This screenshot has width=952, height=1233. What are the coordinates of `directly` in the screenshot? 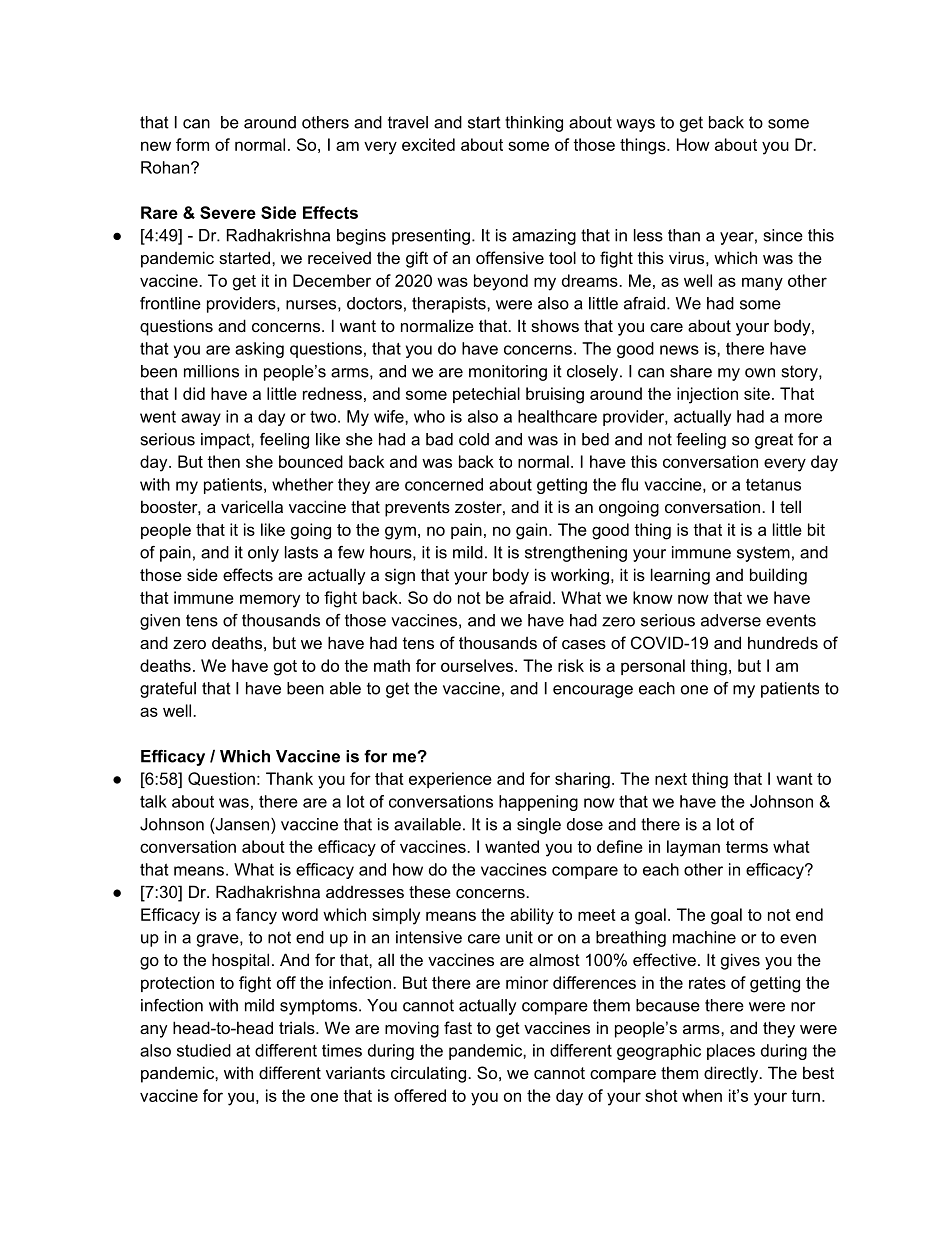 It's located at (732, 1074).
